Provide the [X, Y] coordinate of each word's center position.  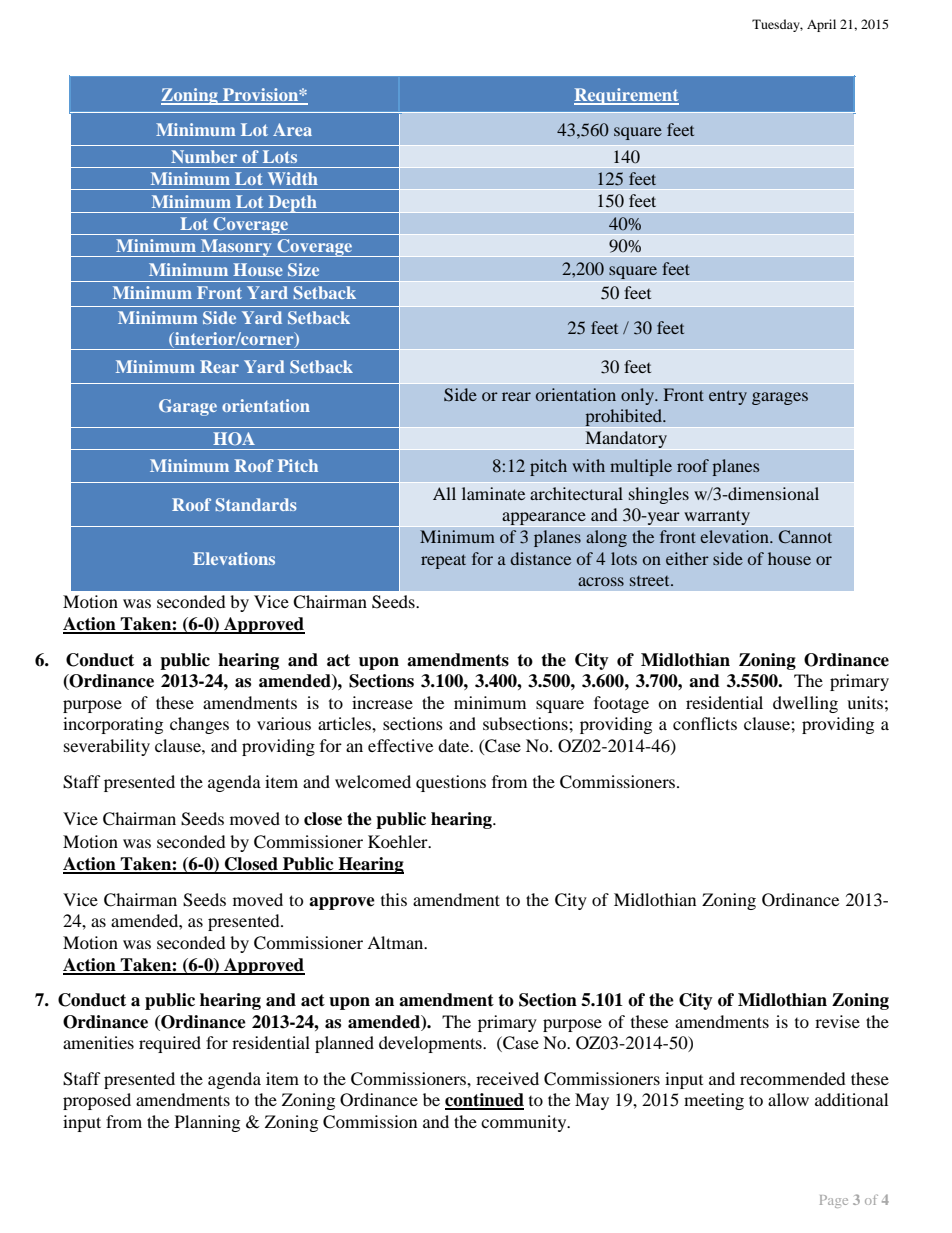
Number [204, 156]
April [821, 25]
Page [834, 1201]
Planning [207, 1123]
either [687, 558]
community [525, 1123]
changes [199, 725]
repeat [443, 561]
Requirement [626, 96]
